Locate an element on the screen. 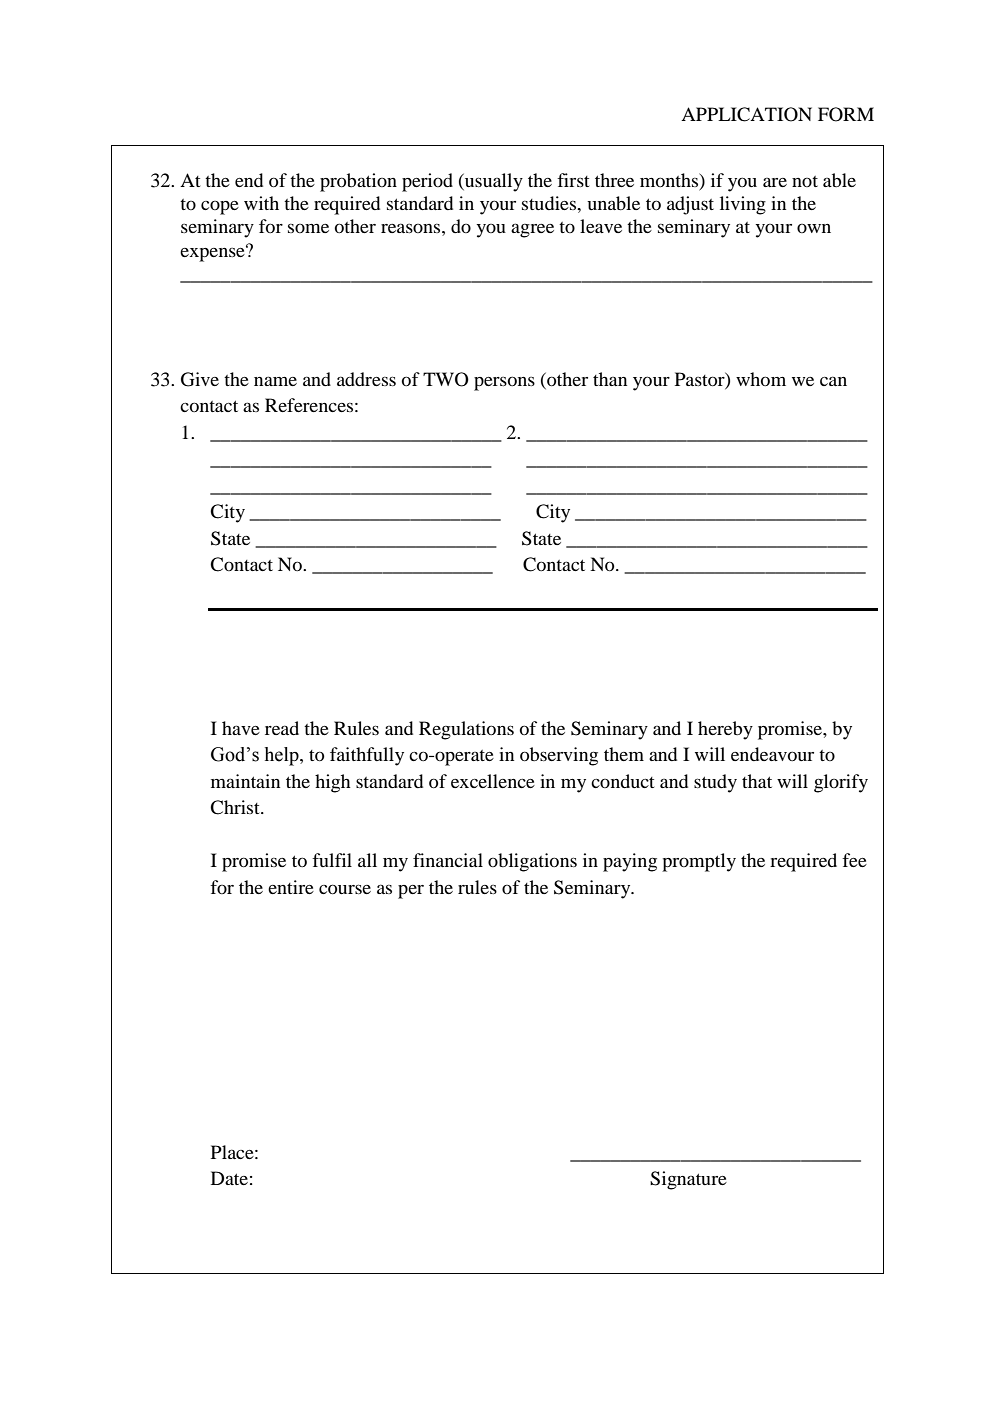 The height and width of the screenshot is (1406, 995). promptly is located at coordinates (699, 862).
